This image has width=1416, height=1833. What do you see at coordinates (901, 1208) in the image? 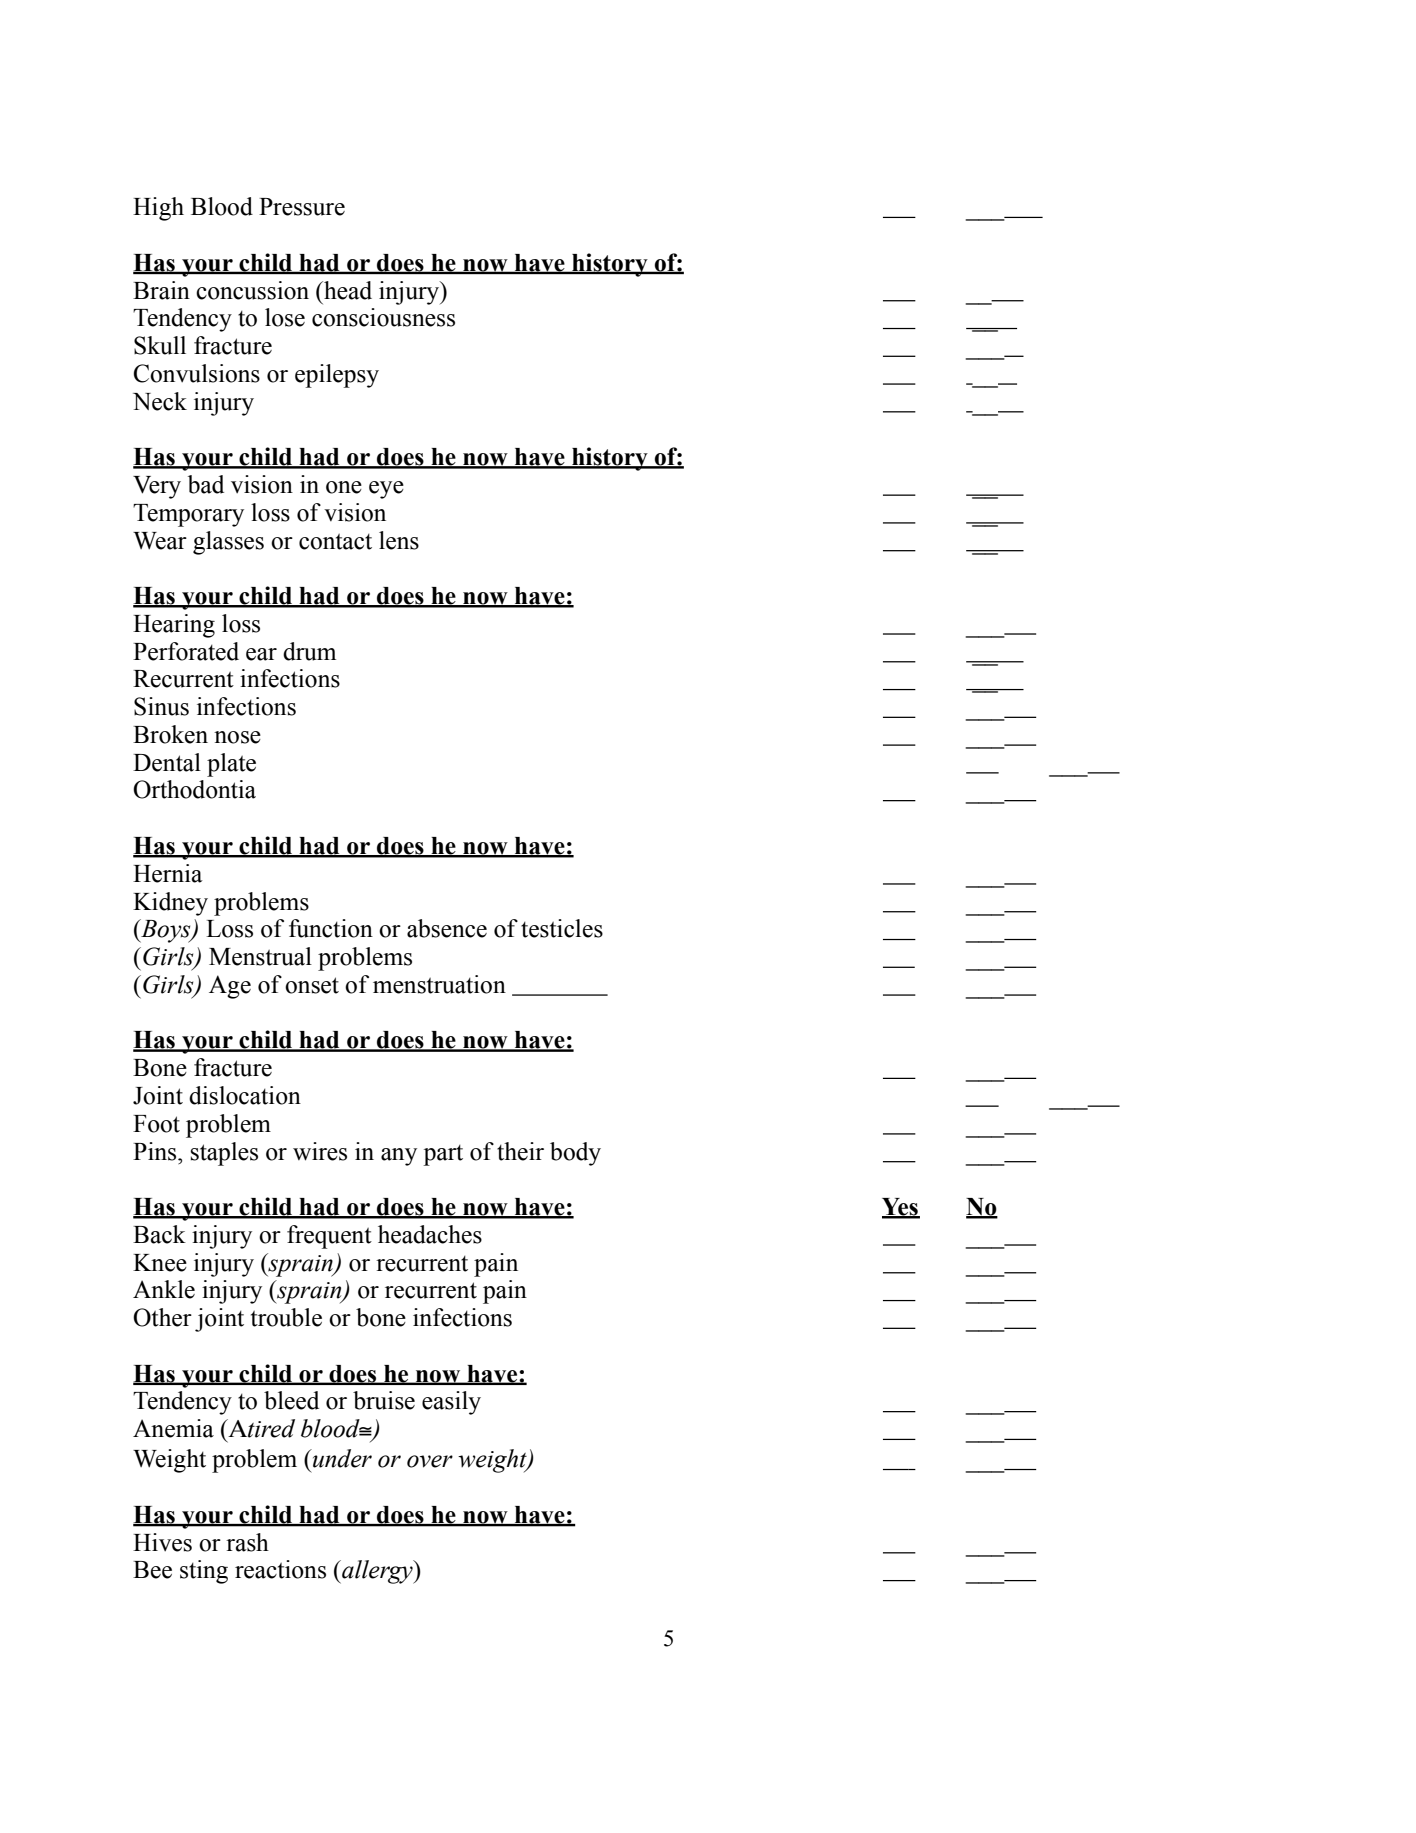
I see `Yes` at bounding box center [901, 1208].
